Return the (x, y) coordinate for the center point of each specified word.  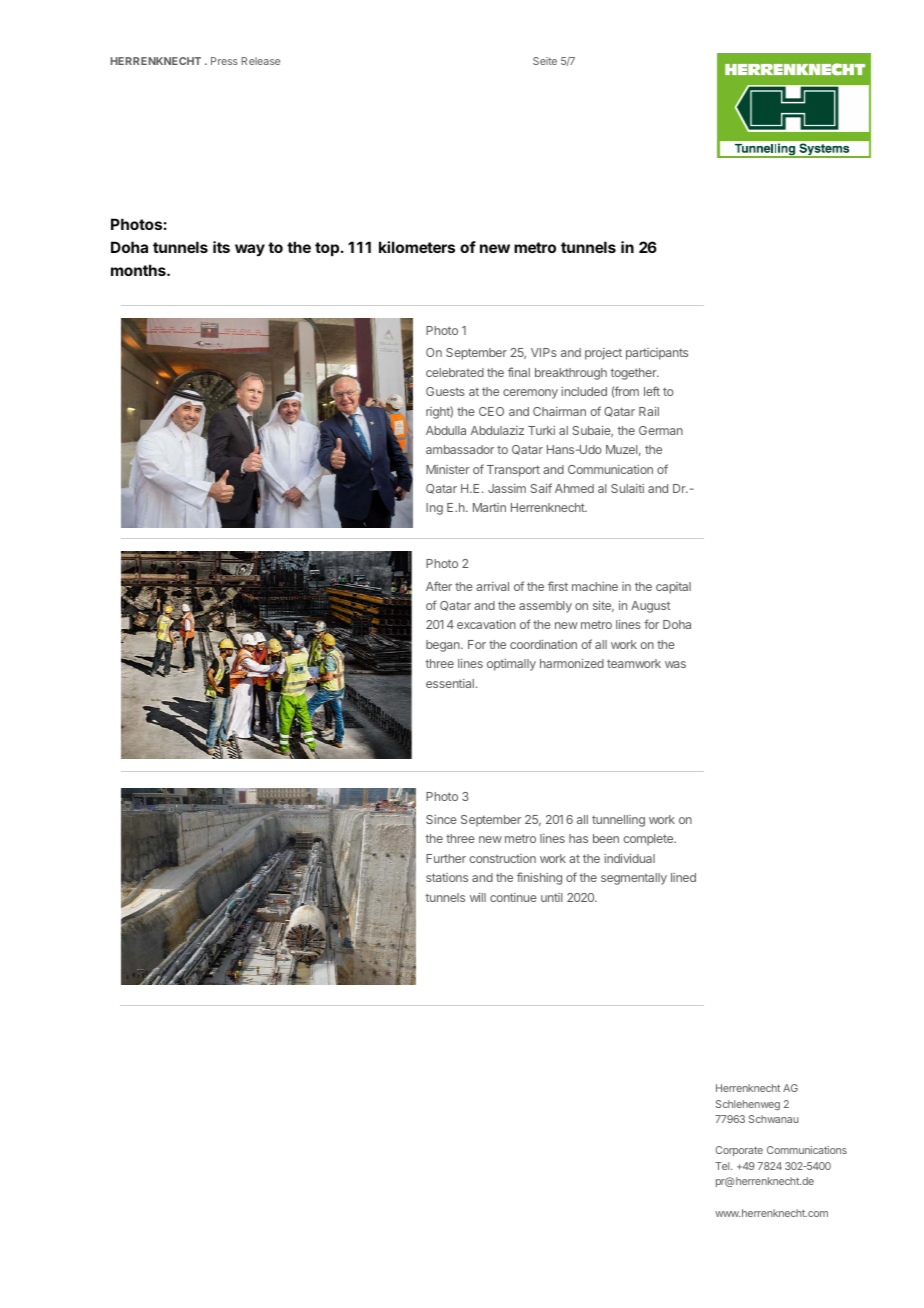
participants (657, 354)
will (478, 897)
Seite (545, 61)
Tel (723, 1166)
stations (447, 877)
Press (224, 61)
